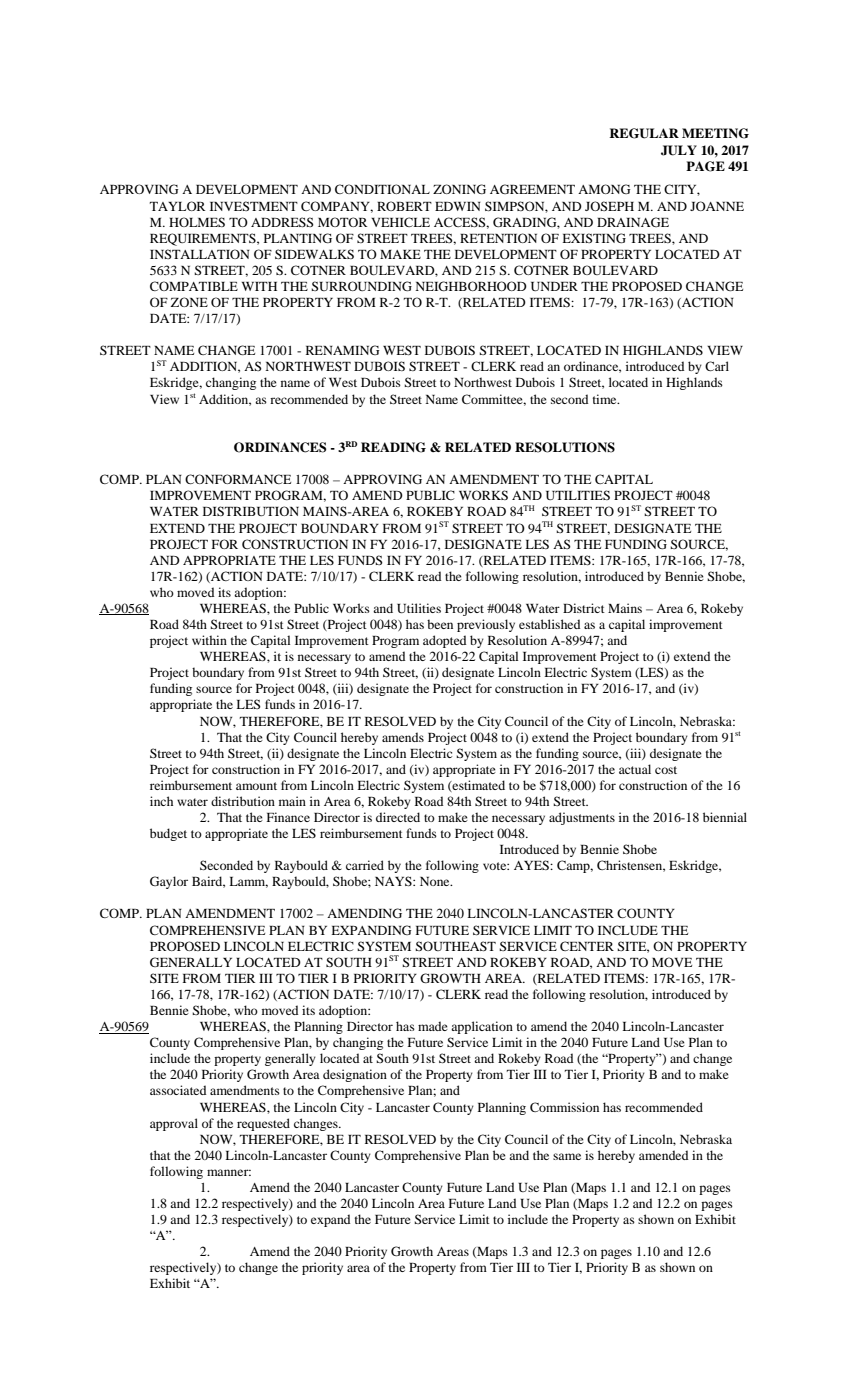 This image has width=849, height=1400. Describe the element at coordinates (666, 770) in the image. I see `cost` at that location.
